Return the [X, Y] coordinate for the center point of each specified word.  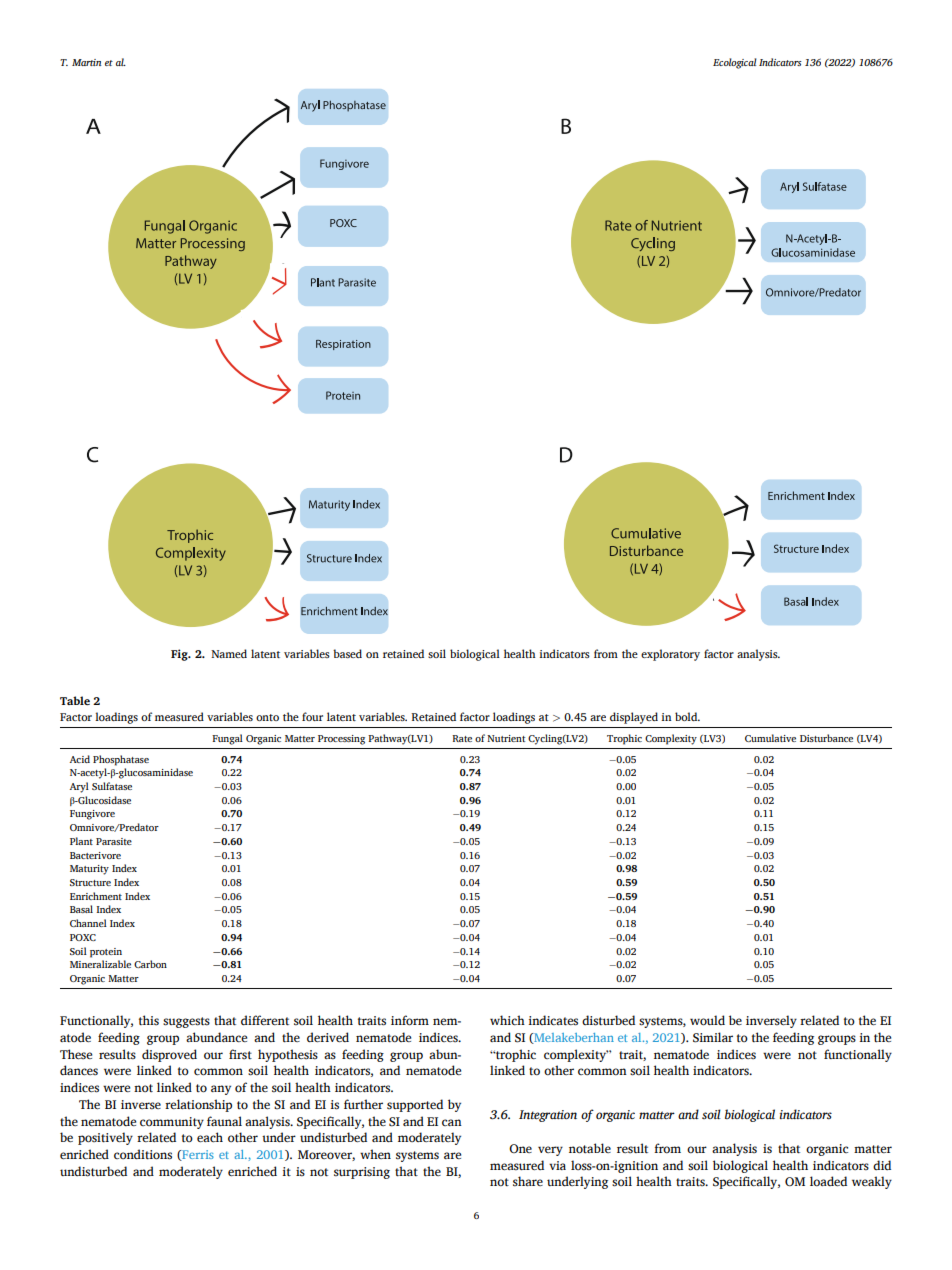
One [520, 1148]
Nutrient [506, 738]
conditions [143, 1154]
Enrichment [96, 896]
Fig [180, 655]
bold [687, 716]
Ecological [735, 63]
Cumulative [770, 738]
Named [229, 653]
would [707, 1020]
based [347, 653]
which [507, 1020]
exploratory [670, 655]
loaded [828, 1181]
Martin [86, 62]
